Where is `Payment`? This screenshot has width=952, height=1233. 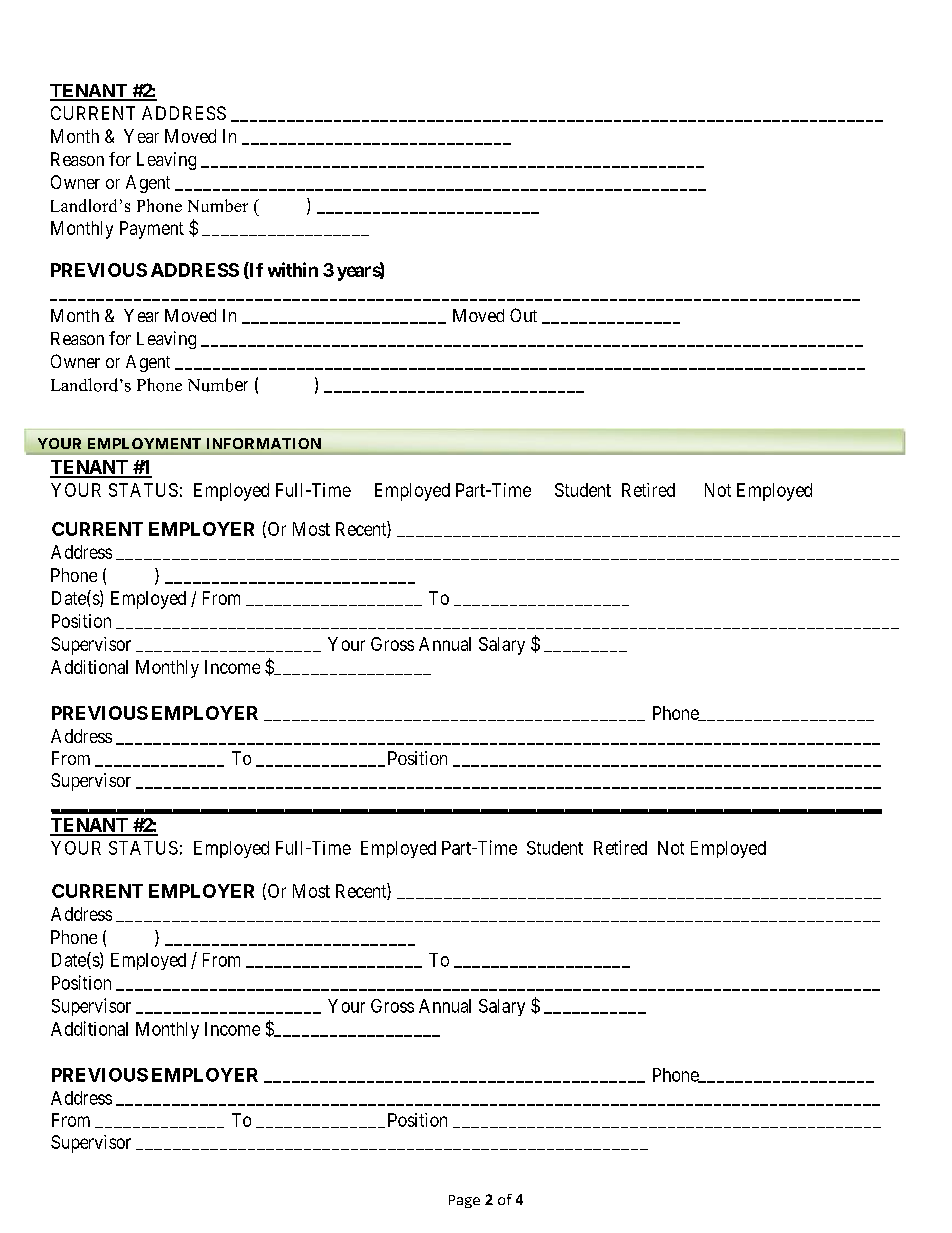 Payment is located at coordinates (152, 230).
